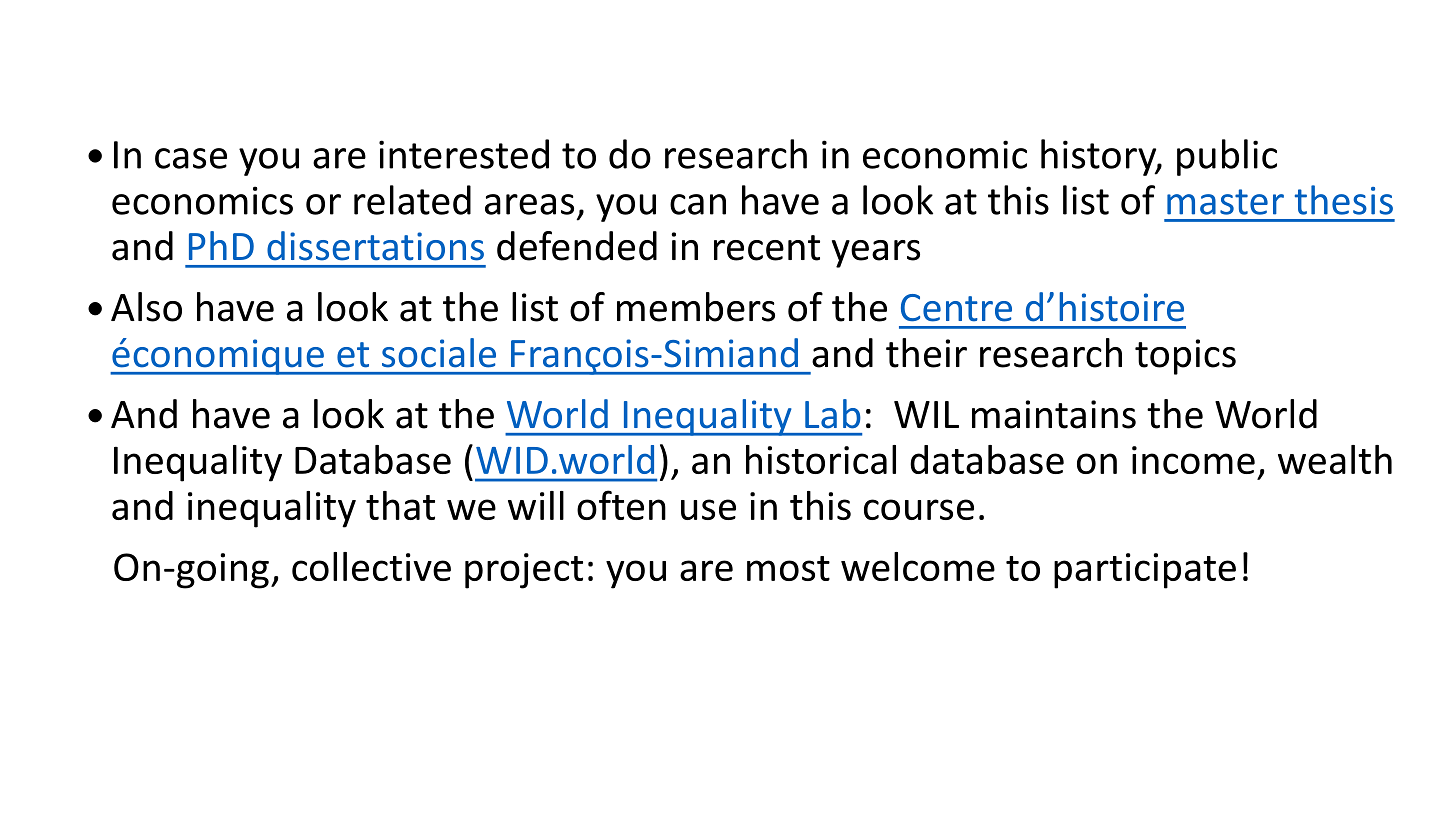 The width and height of the document is (1456, 819). Describe the element at coordinates (698, 204) in the document. I see `can` at that location.
